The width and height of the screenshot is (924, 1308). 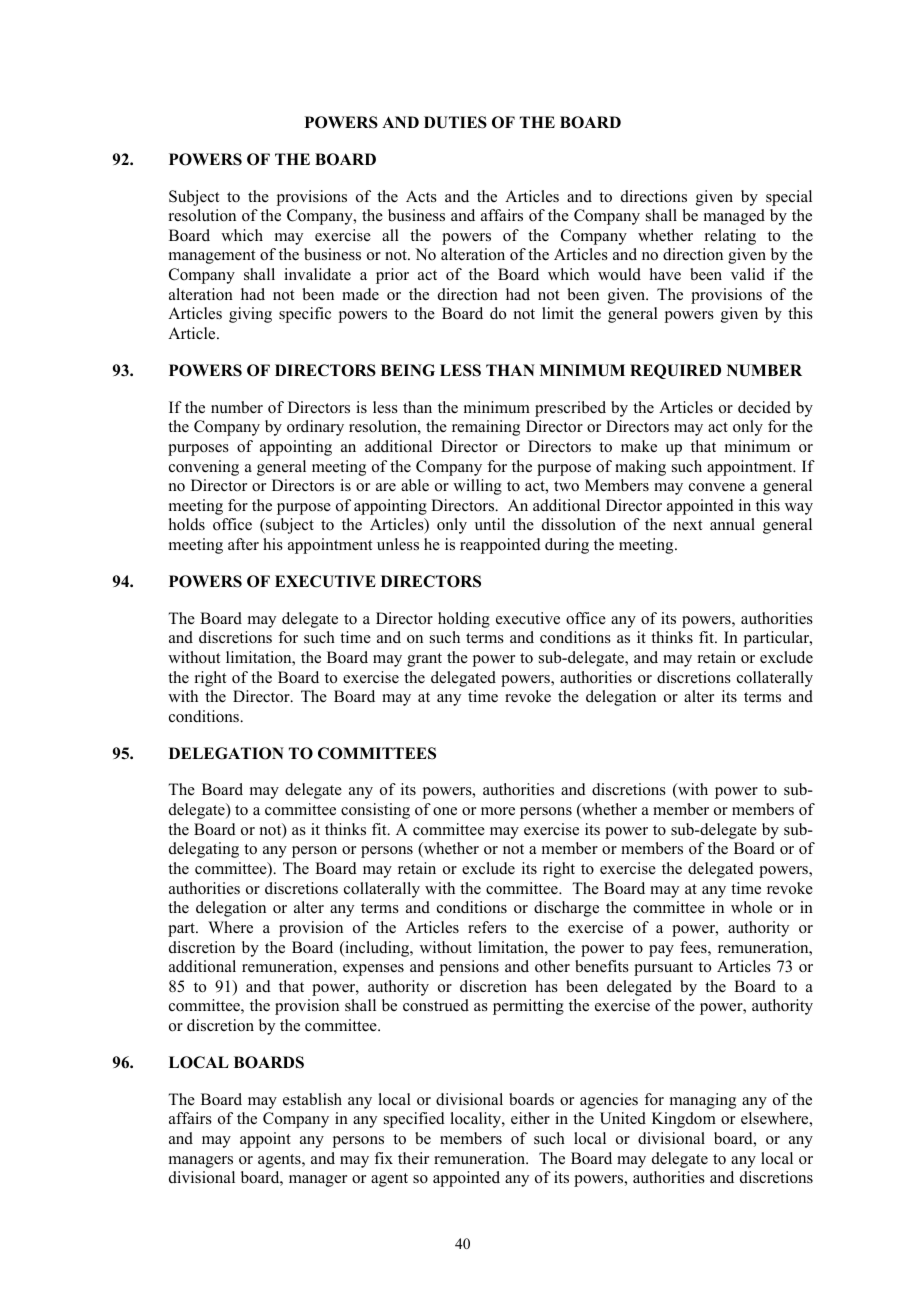 What do you see at coordinates (212, 257) in the screenshot?
I see `management` at bounding box center [212, 257].
